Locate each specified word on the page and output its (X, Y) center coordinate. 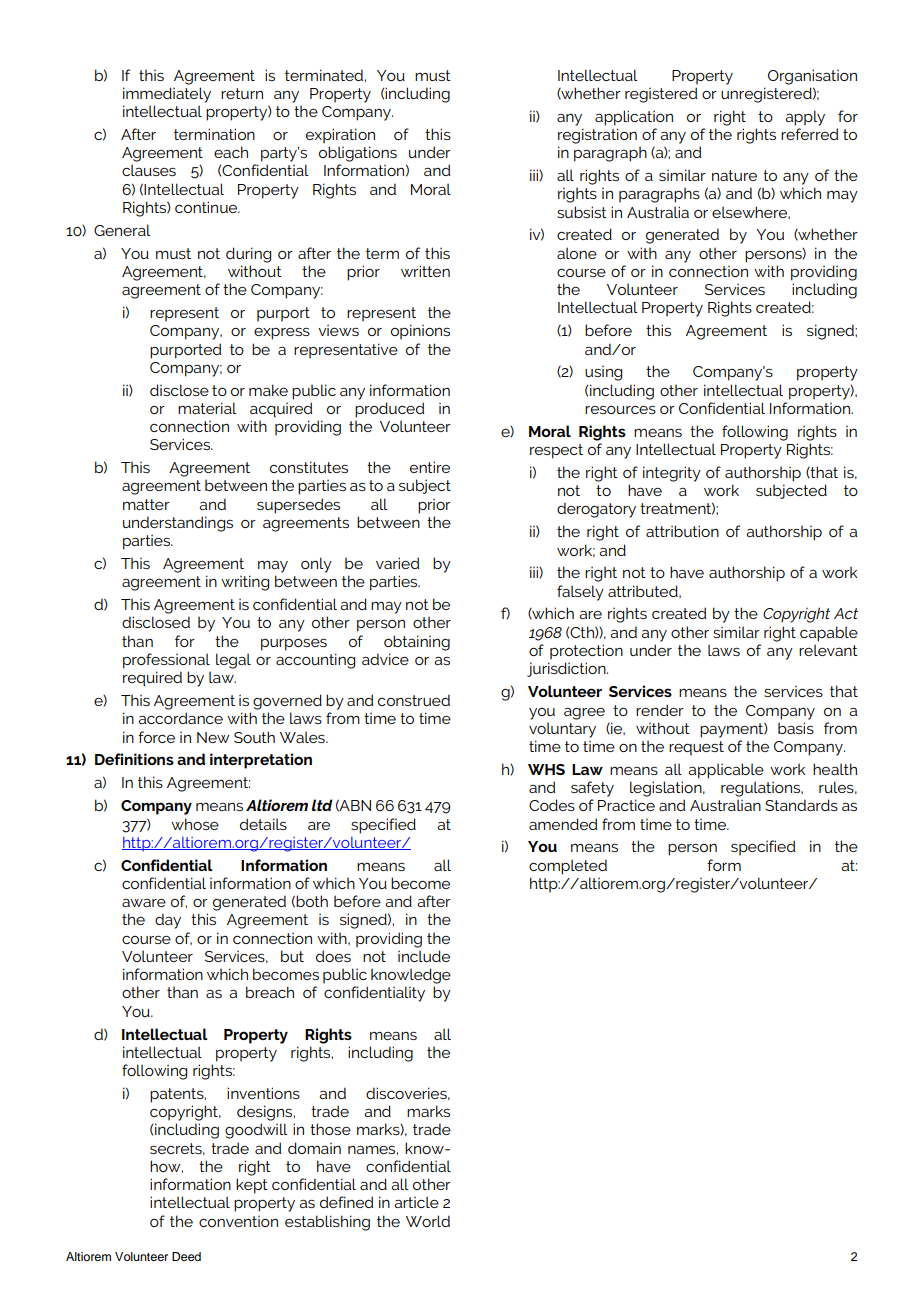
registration (597, 136)
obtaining (417, 643)
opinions (420, 331)
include (424, 956)
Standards (801, 805)
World (428, 1221)
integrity (672, 474)
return (242, 93)
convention (238, 1221)
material (207, 408)
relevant (828, 650)
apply (805, 118)
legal (233, 661)
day (168, 921)
